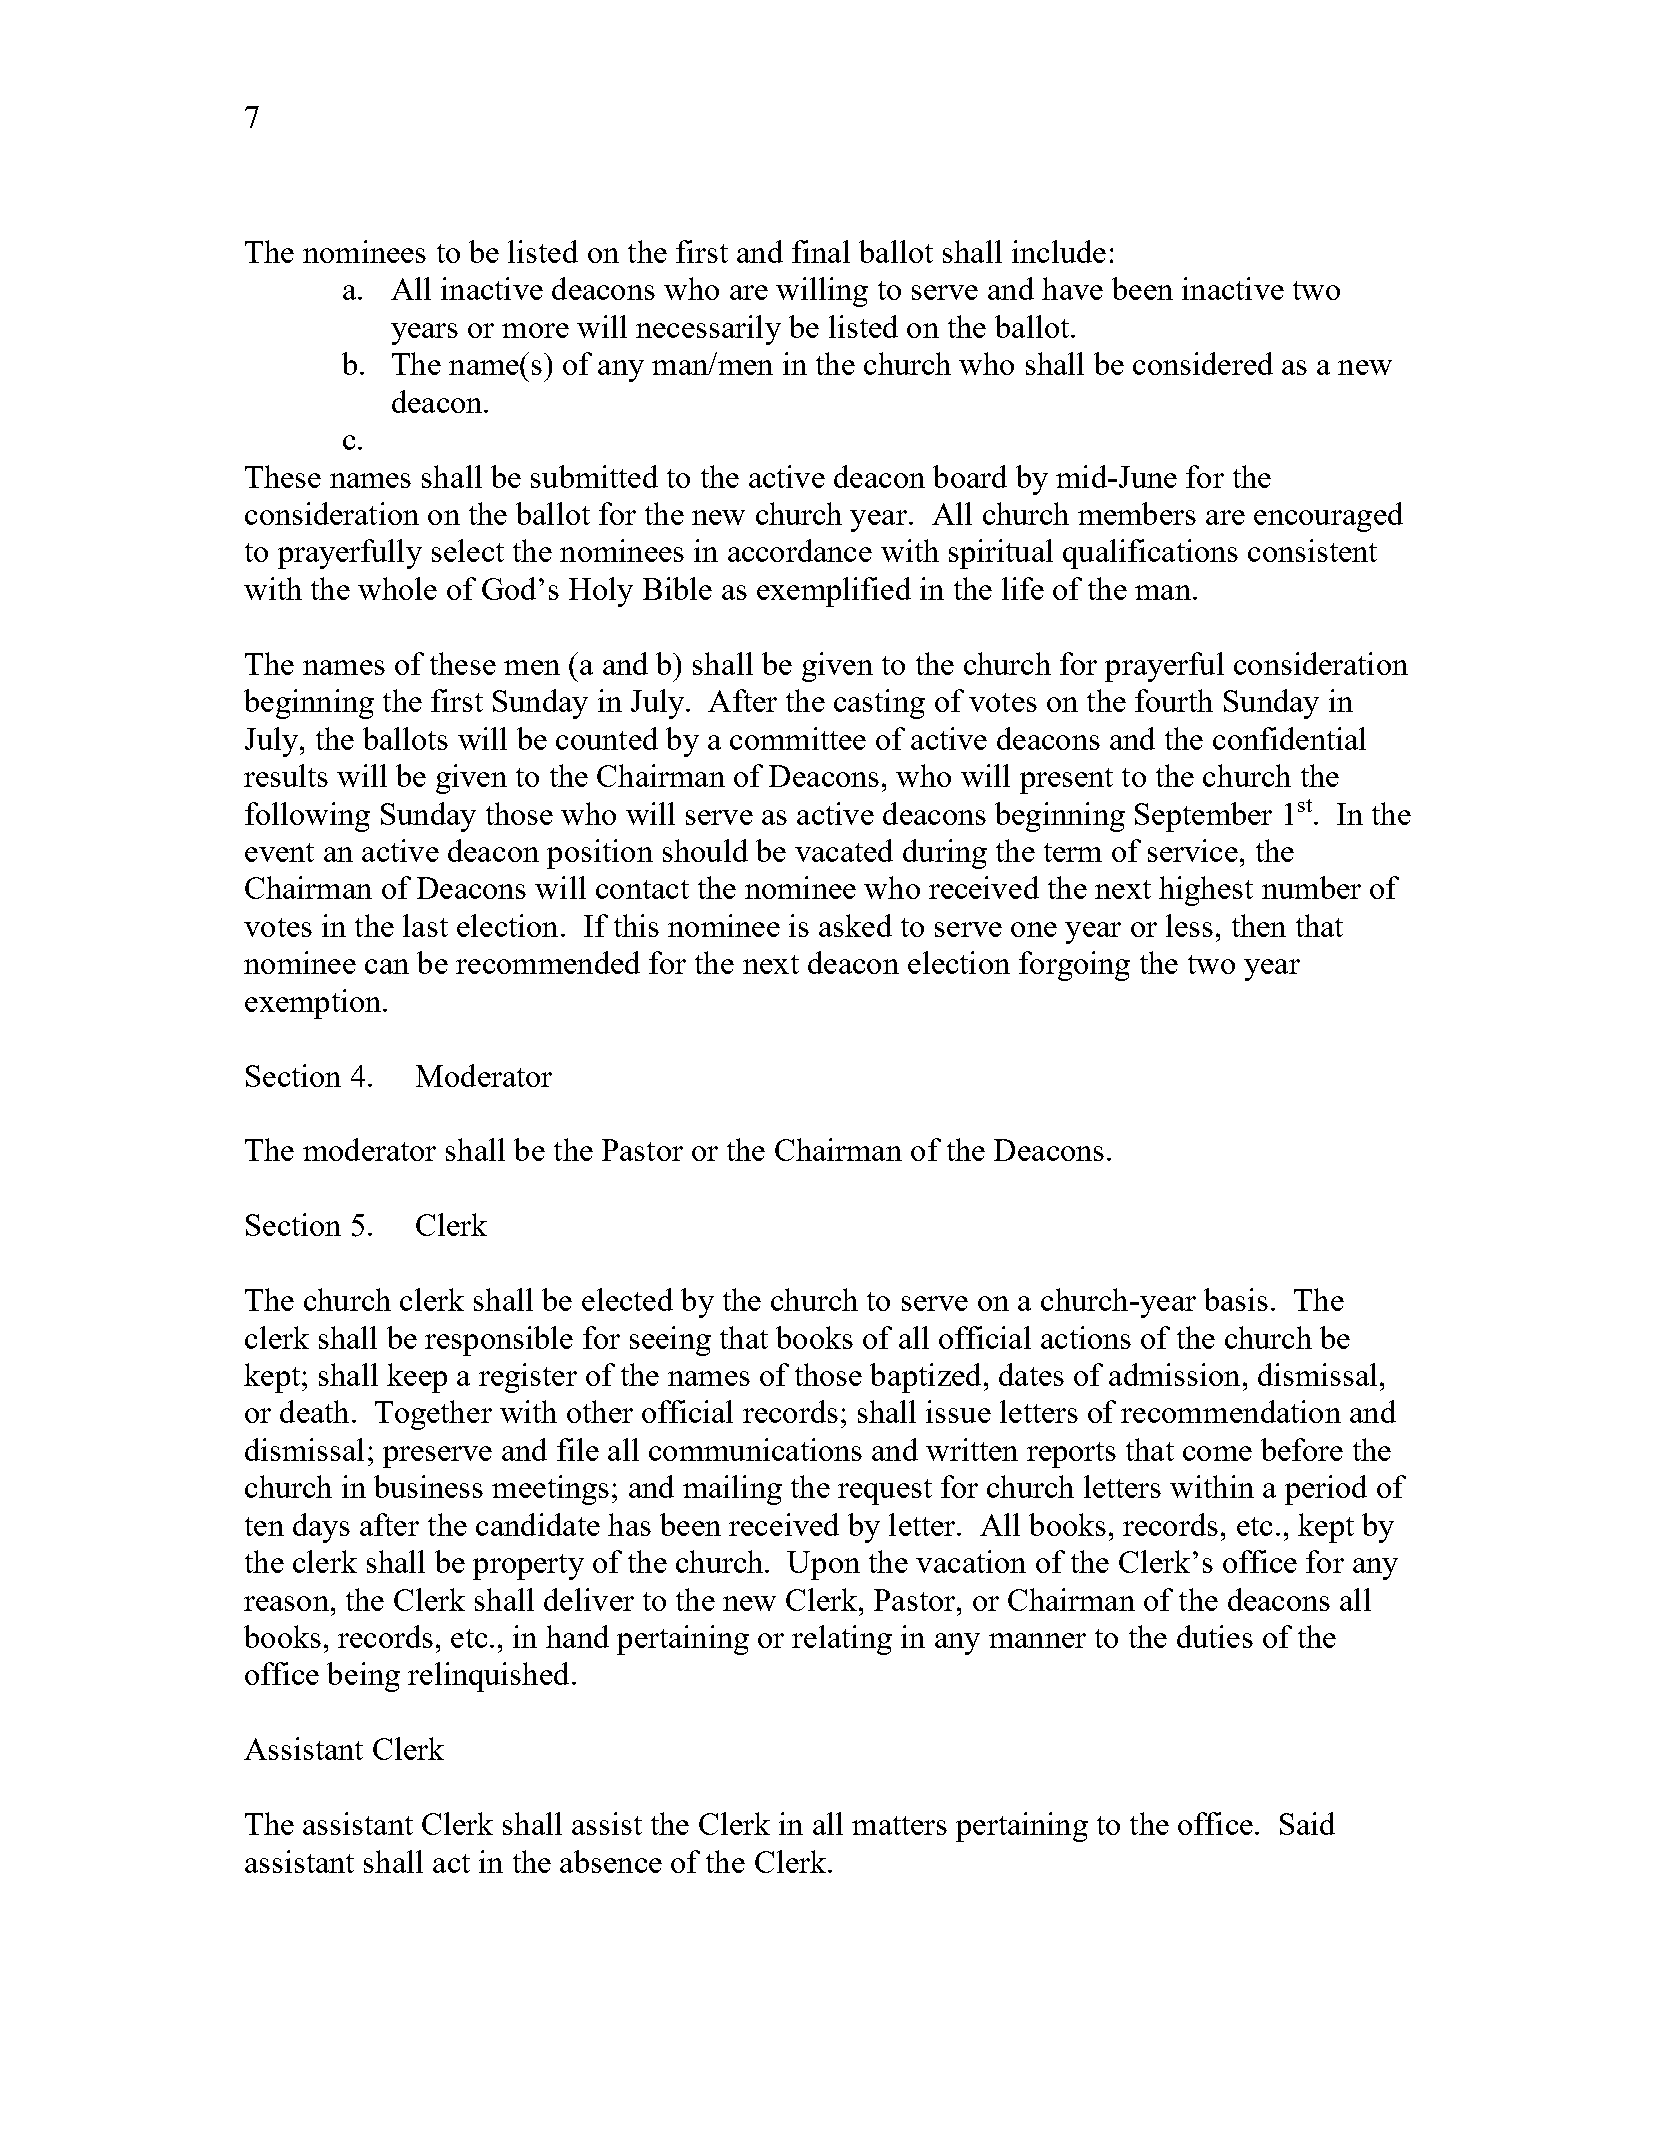 Image resolution: width=1660 pixels, height=2148 pixels. I want to click on basis, so click(1236, 1299).
